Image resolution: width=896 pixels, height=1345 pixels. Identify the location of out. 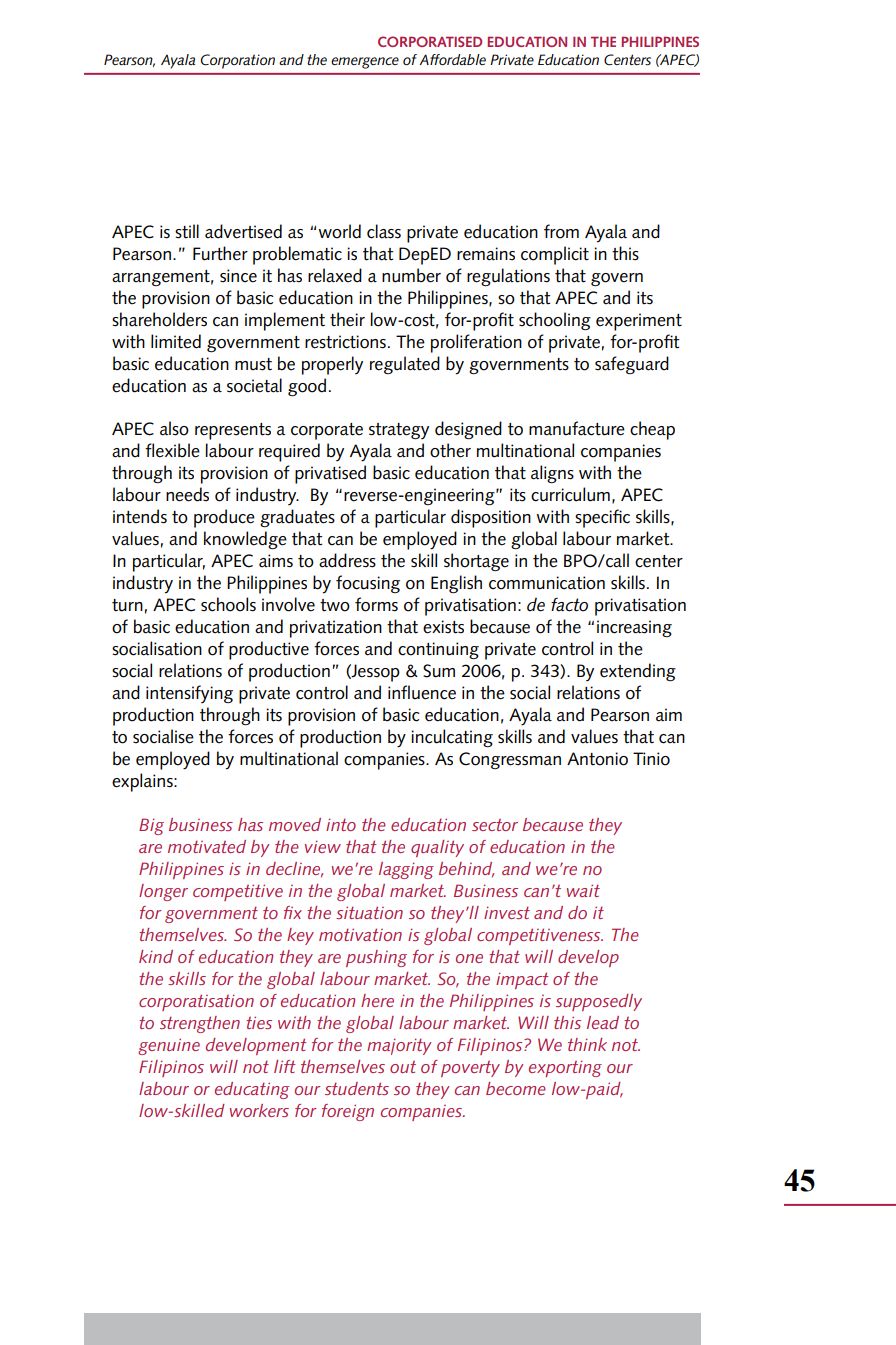
(403, 1067).
